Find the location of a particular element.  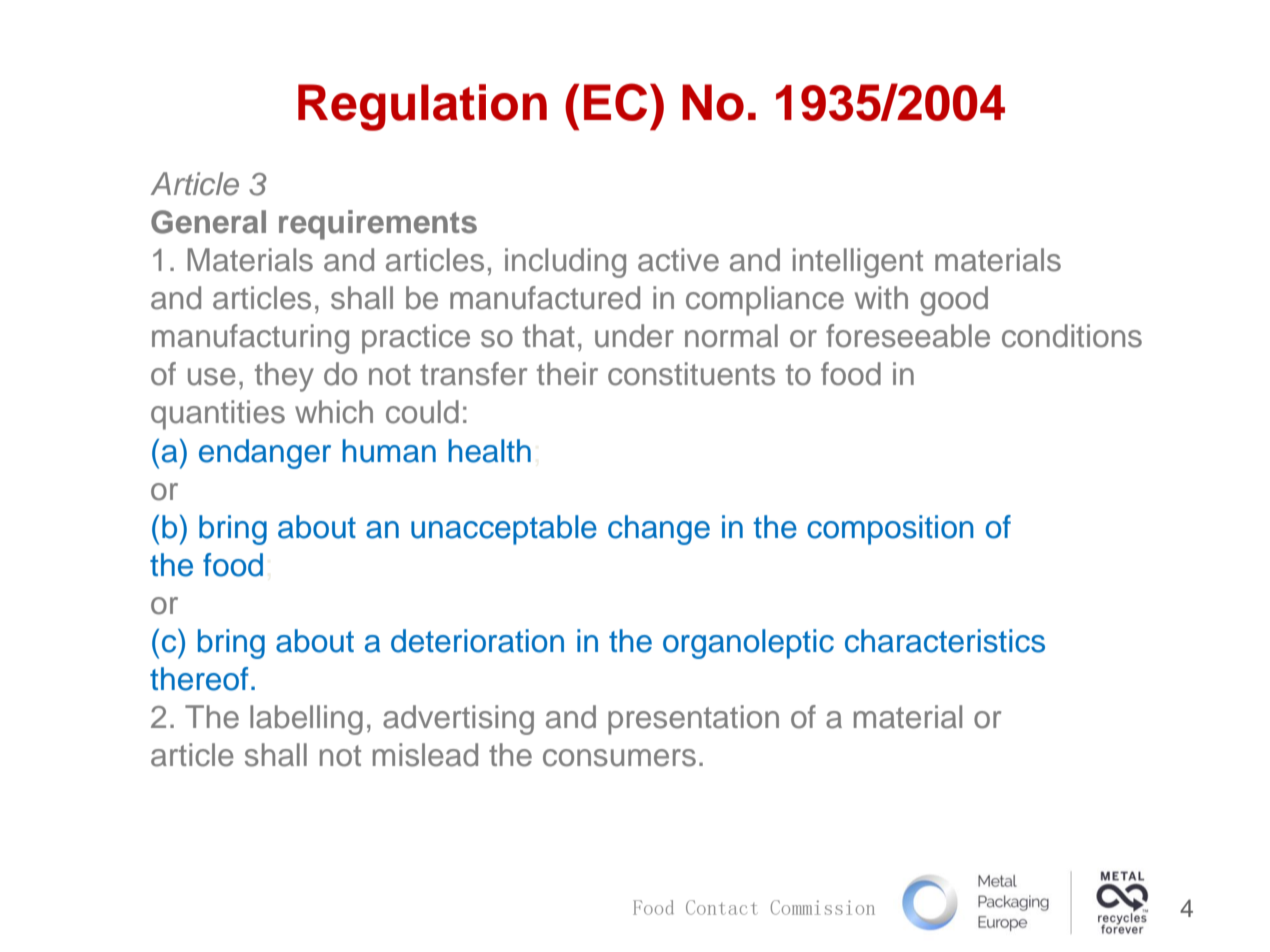

Contact is located at coordinates (721, 907).
